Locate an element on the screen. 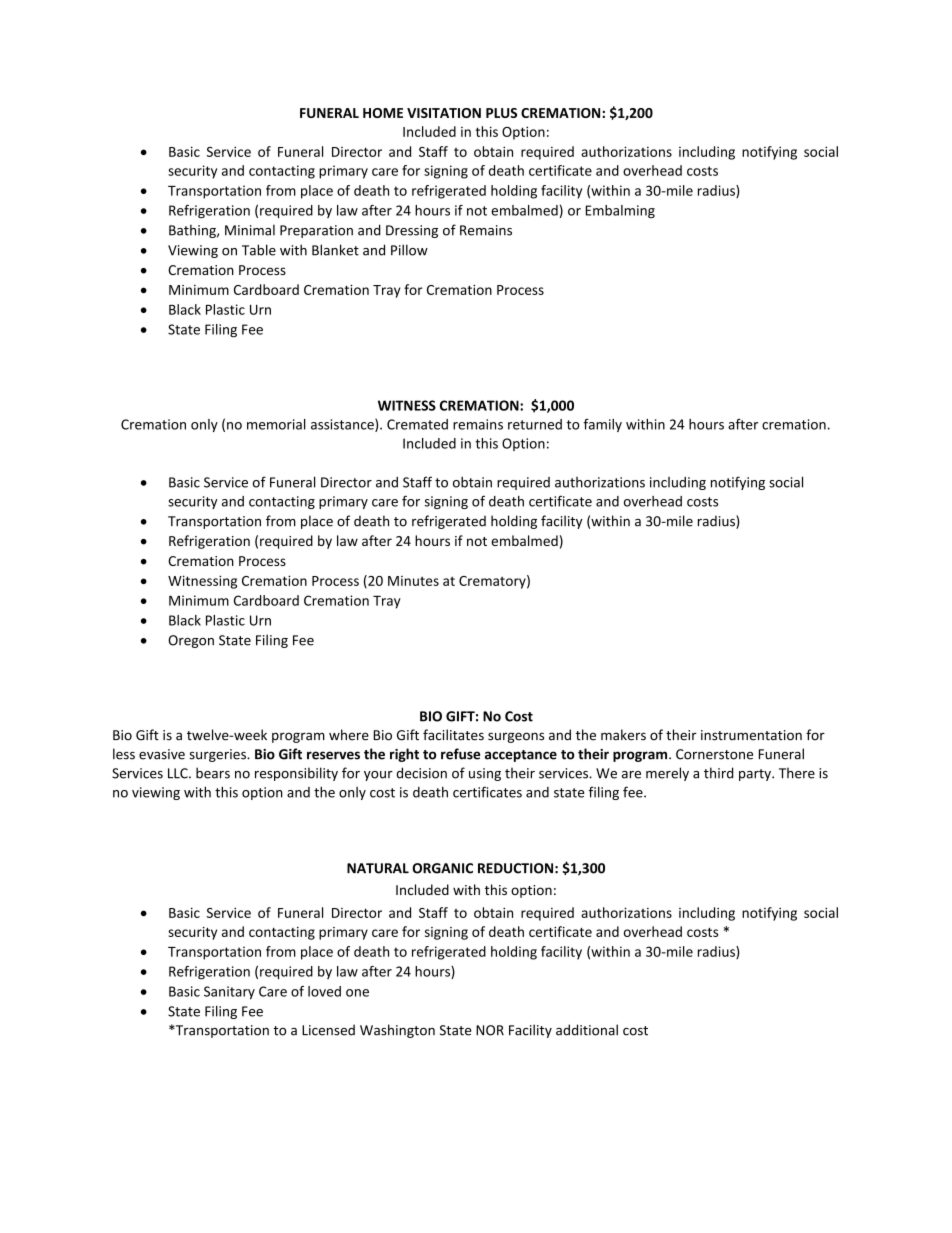  Embalming is located at coordinates (620, 211).
